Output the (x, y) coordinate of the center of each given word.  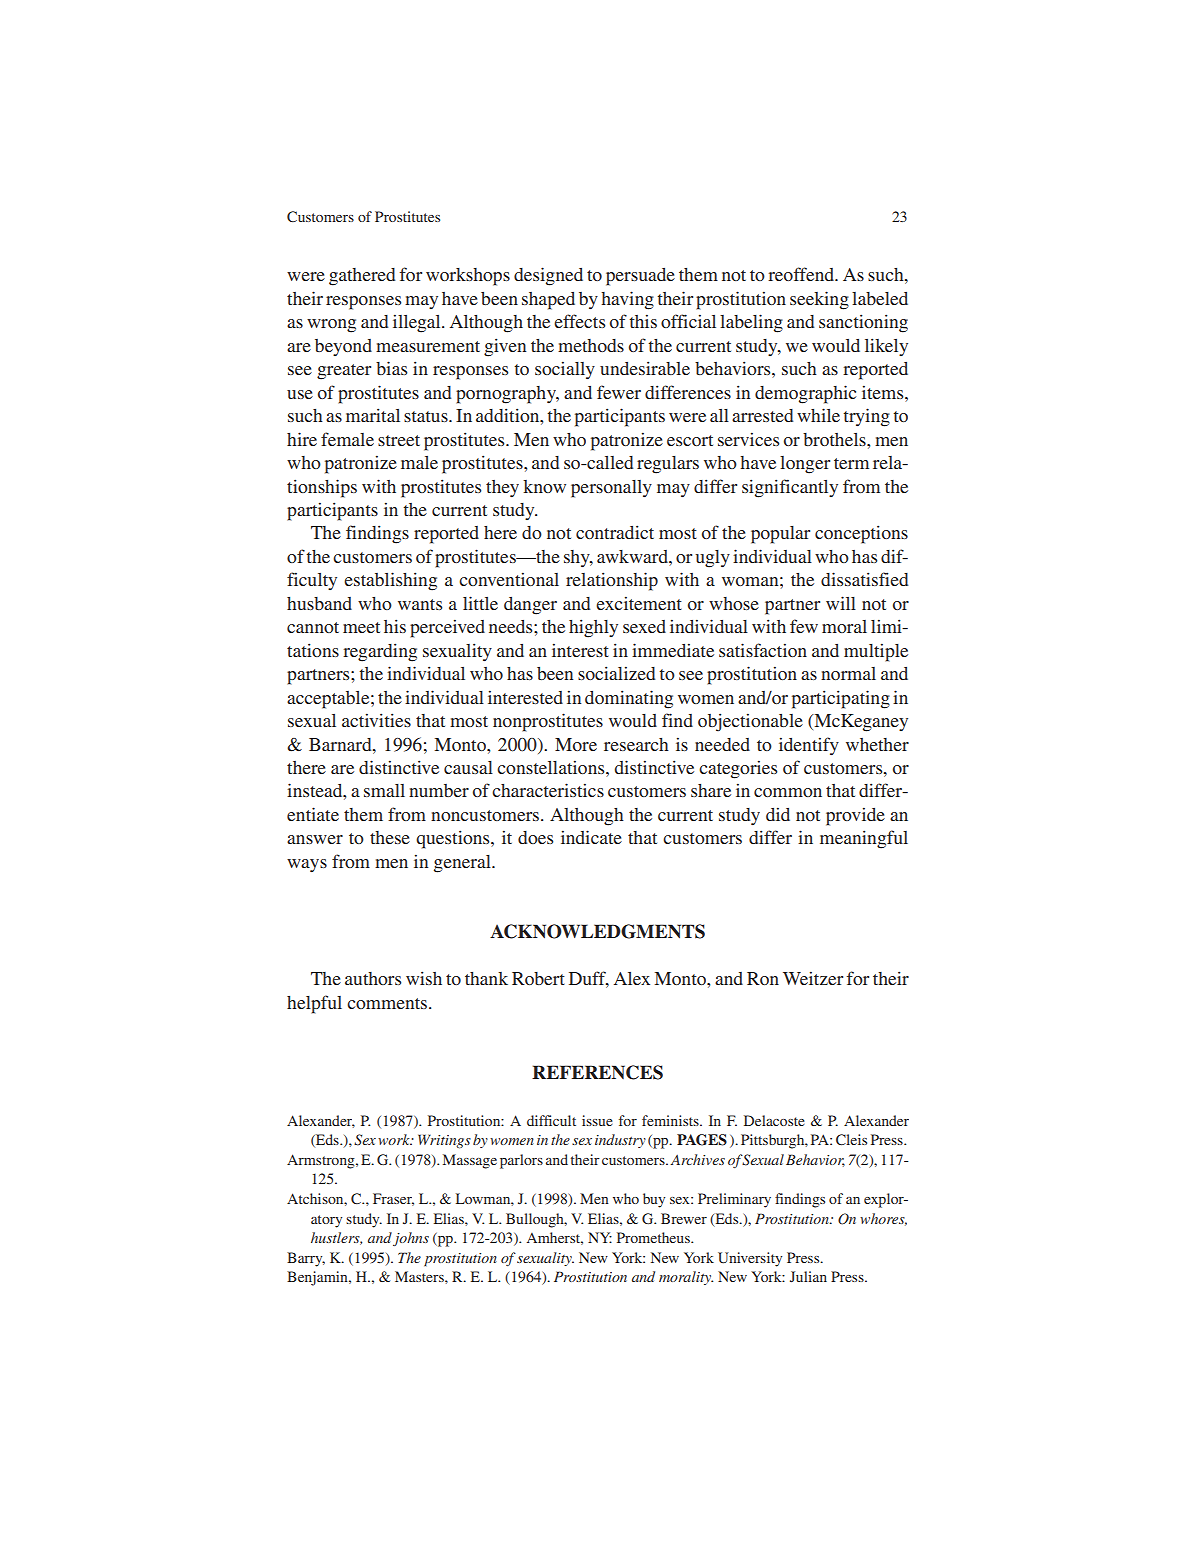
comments (388, 1003)
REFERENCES (597, 1072)
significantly (790, 488)
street (399, 440)
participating (841, 699)
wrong (331, 326)
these (390, 837)
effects (579, 321)
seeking (819, 300)
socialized (616, 673)
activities (376, 720)
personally (611, 489)
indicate (591, 837)
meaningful (864, 839)
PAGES (702, 1140)
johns (411, 1239)
